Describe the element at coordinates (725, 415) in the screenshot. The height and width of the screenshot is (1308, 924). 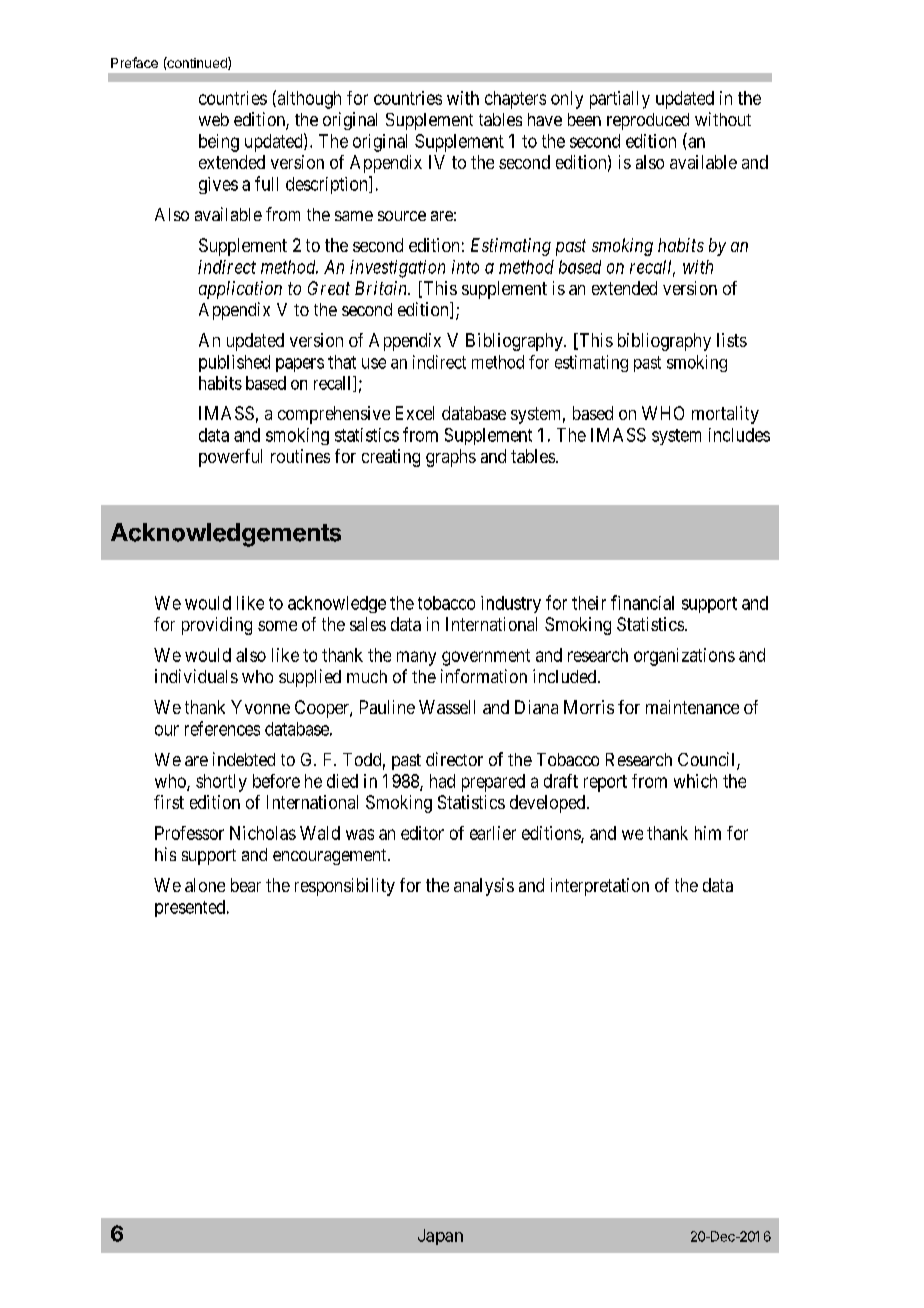
I see `mortality` at that location.
